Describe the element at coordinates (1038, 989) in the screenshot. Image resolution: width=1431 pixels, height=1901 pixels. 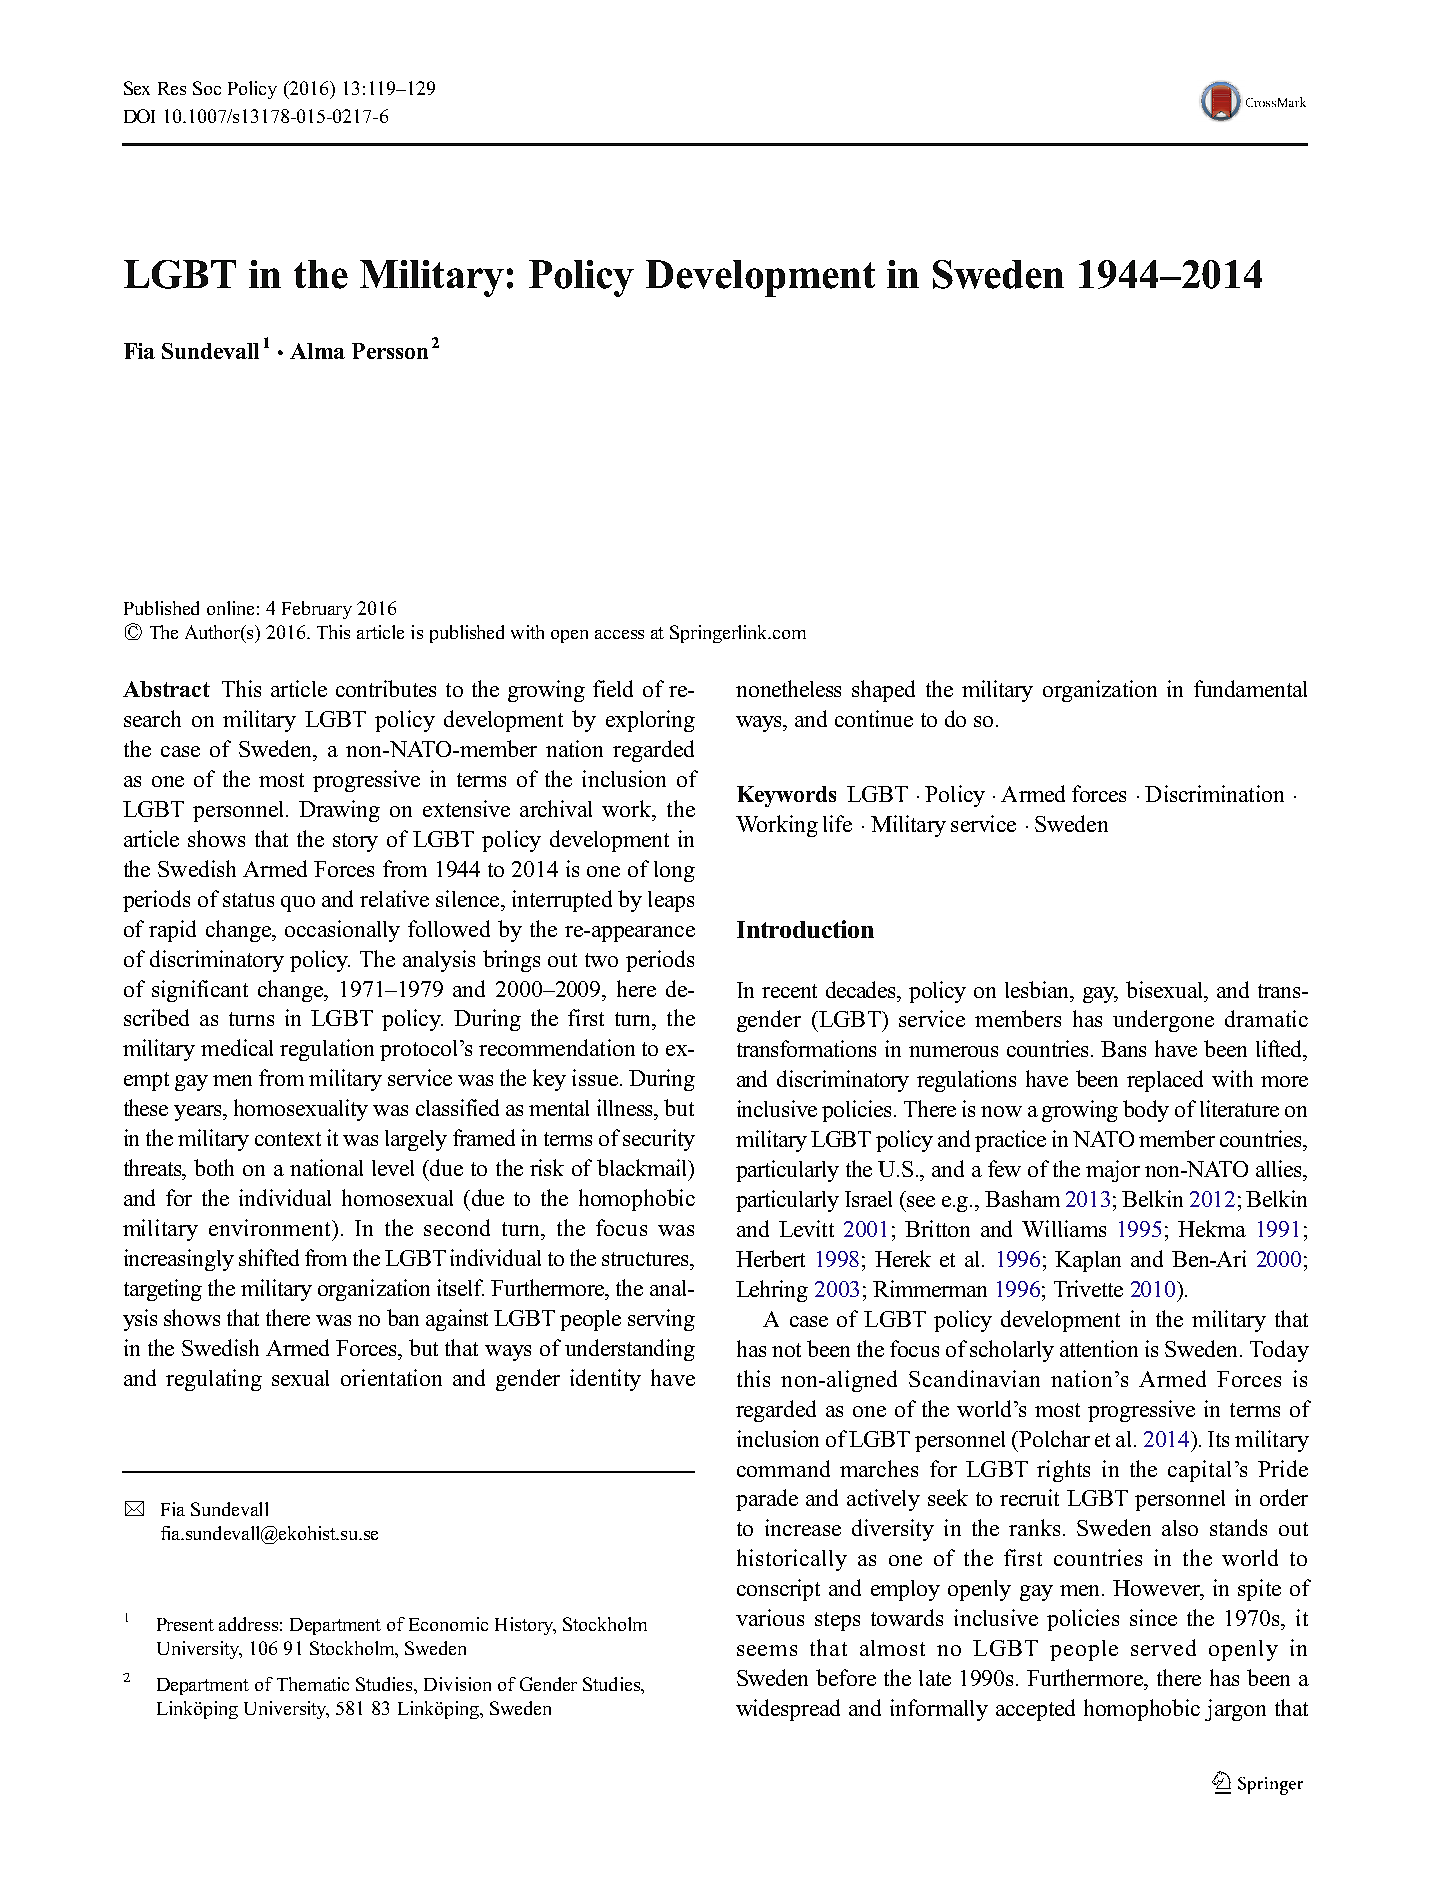
I see `lesbian` at that location.
